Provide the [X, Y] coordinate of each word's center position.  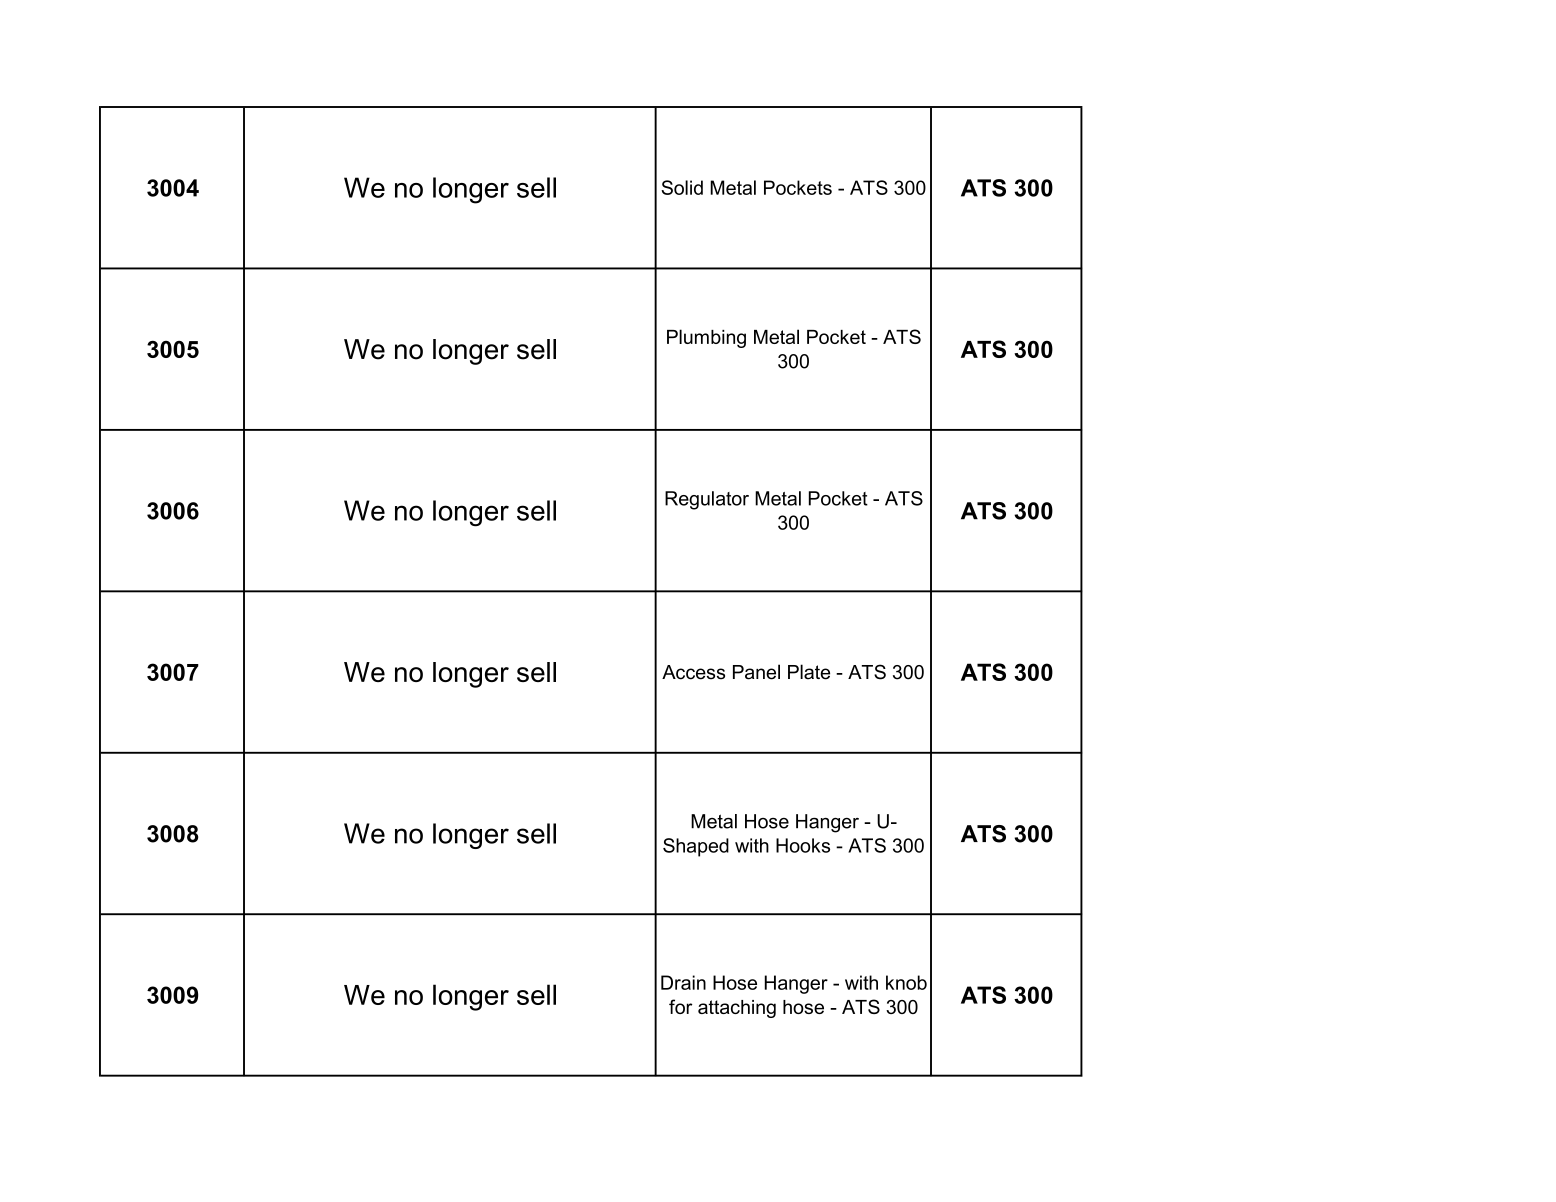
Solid [682, 187]
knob [906, 982]
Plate [809, 672]
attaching [737, 1009]
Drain [683, 982]
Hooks [803, 845]
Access [693, 672]
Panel [756, 672]
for [680, 1006]
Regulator [707, 500]
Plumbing [706, 338]
